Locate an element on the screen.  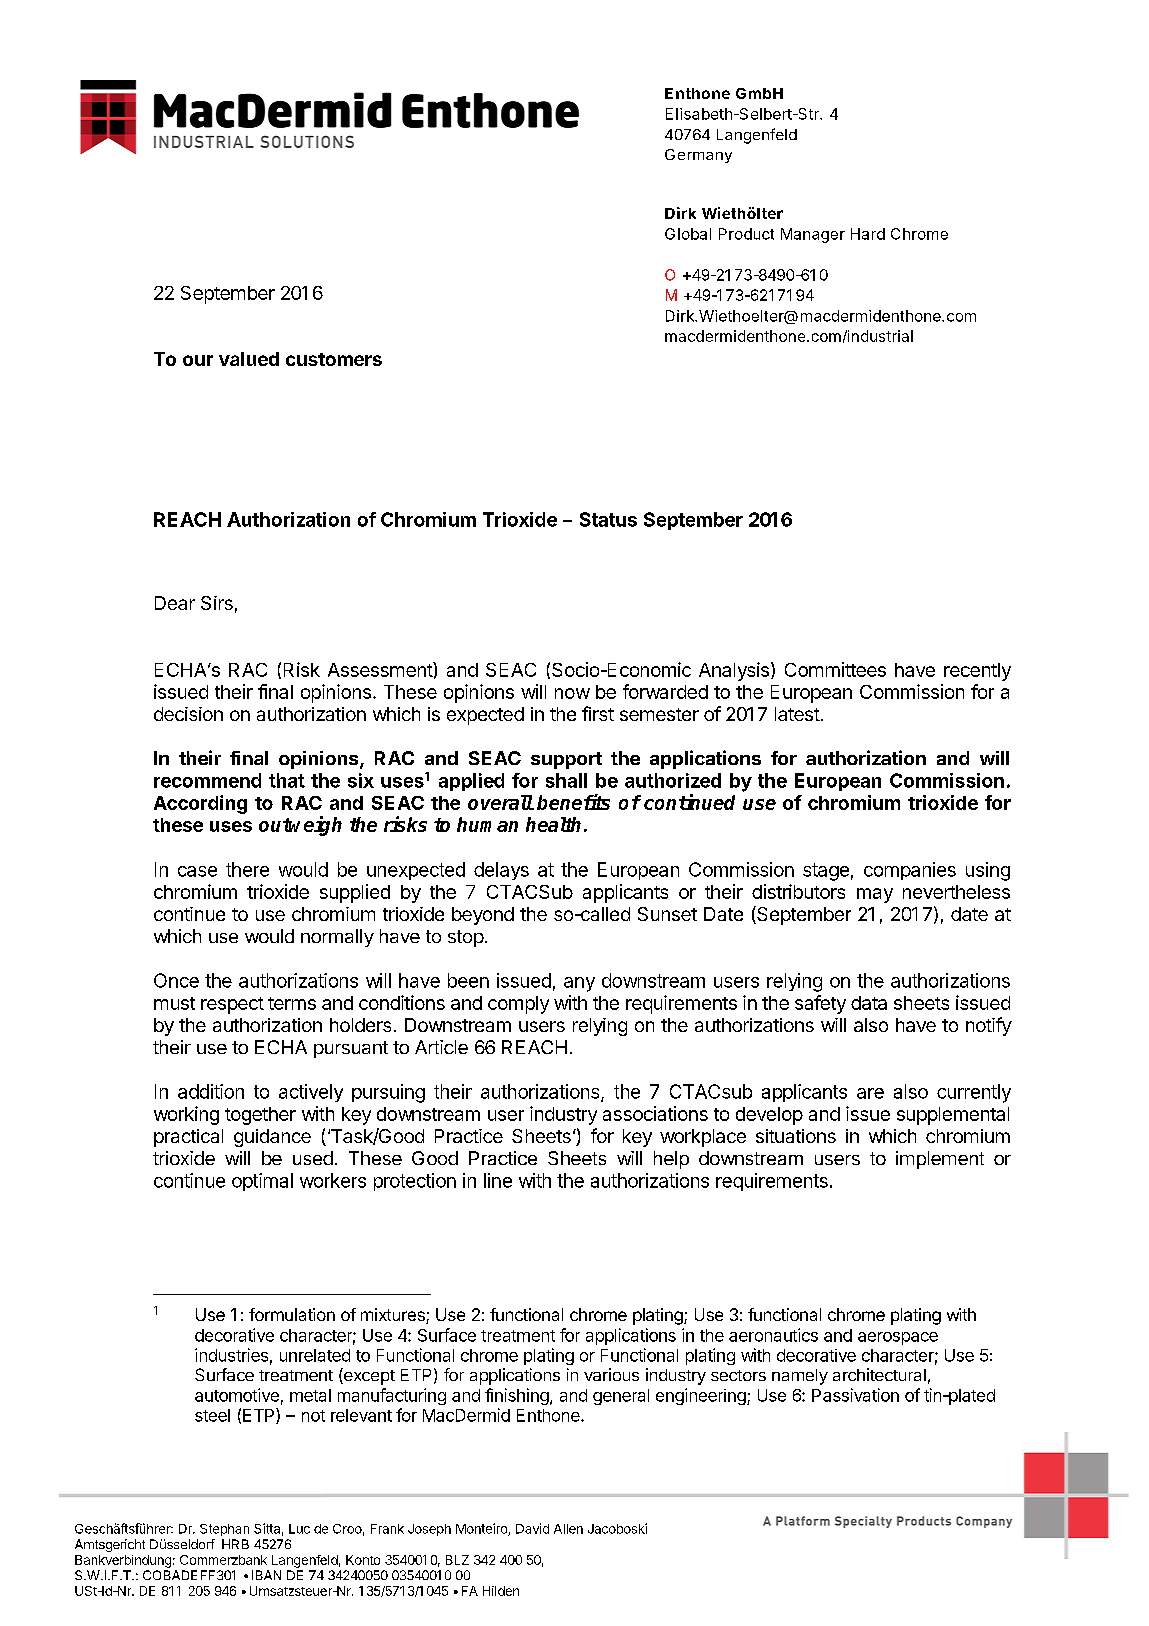
together is located at coordinates (260, 1116).
